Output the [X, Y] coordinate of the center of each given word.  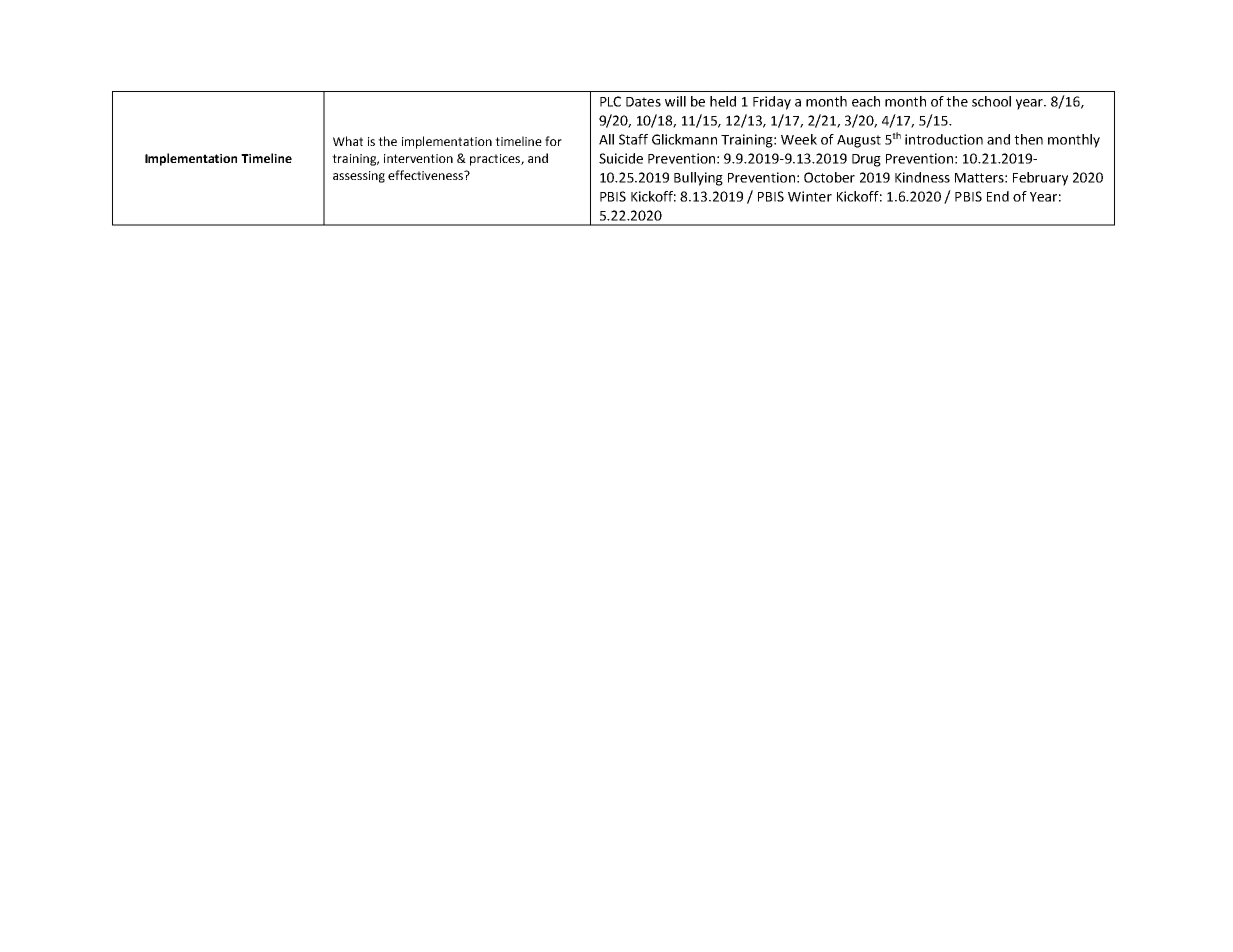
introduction [944, 139]
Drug [866, 160]
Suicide [621, 158]
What [348, 141]
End [998, 196]
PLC [610, 101]
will [675, 101]
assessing [359, 177]
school [991, 101]
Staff [633, 139]
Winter [810, 196]
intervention [418, 158]
